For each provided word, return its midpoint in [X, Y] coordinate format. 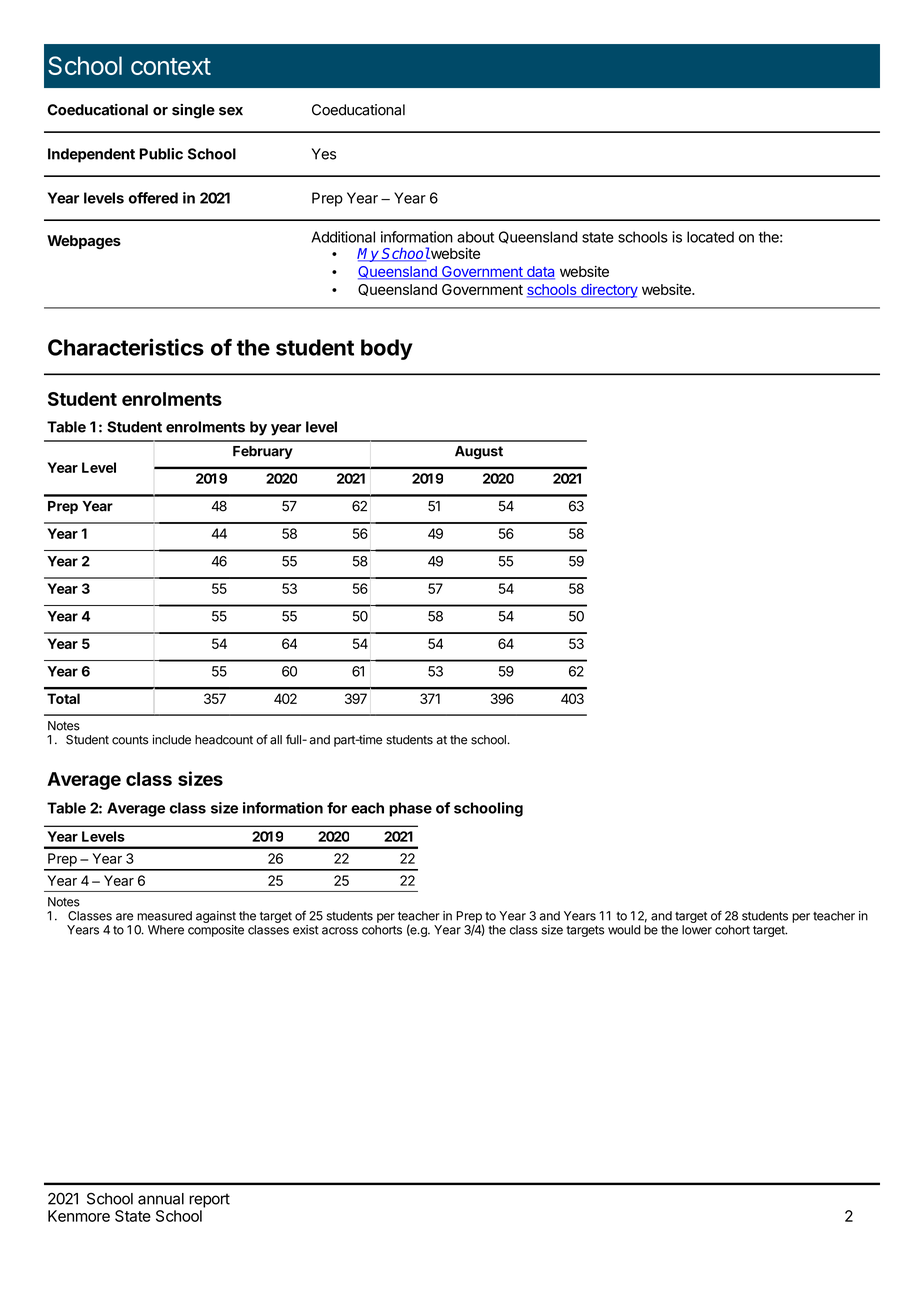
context [171, 66]
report [209, 1200]
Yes [324, 154]
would [624, 930]
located [710, 237]
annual [161, 1199]
